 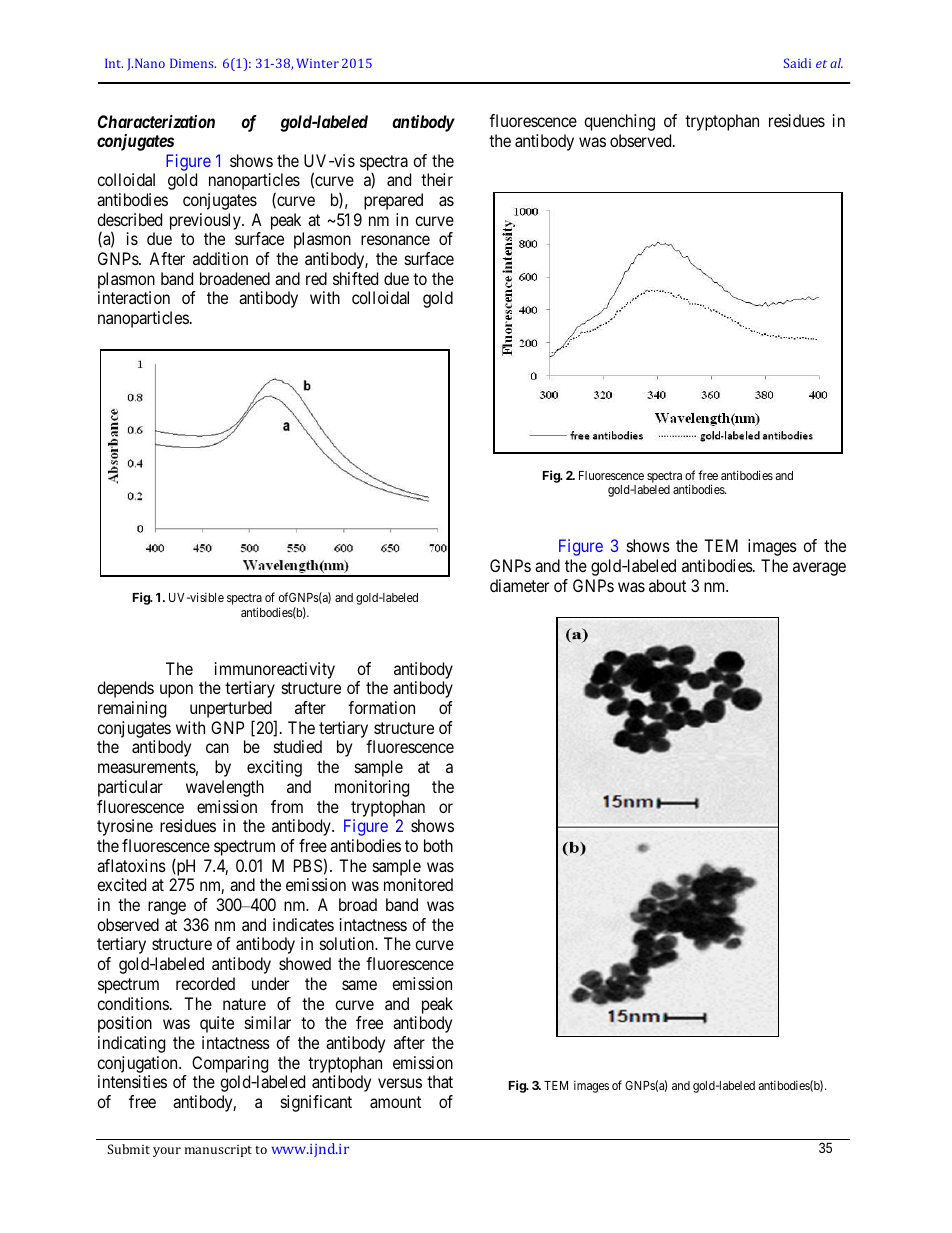 I want to click on manuscript, so click(x=218, y=1151).
